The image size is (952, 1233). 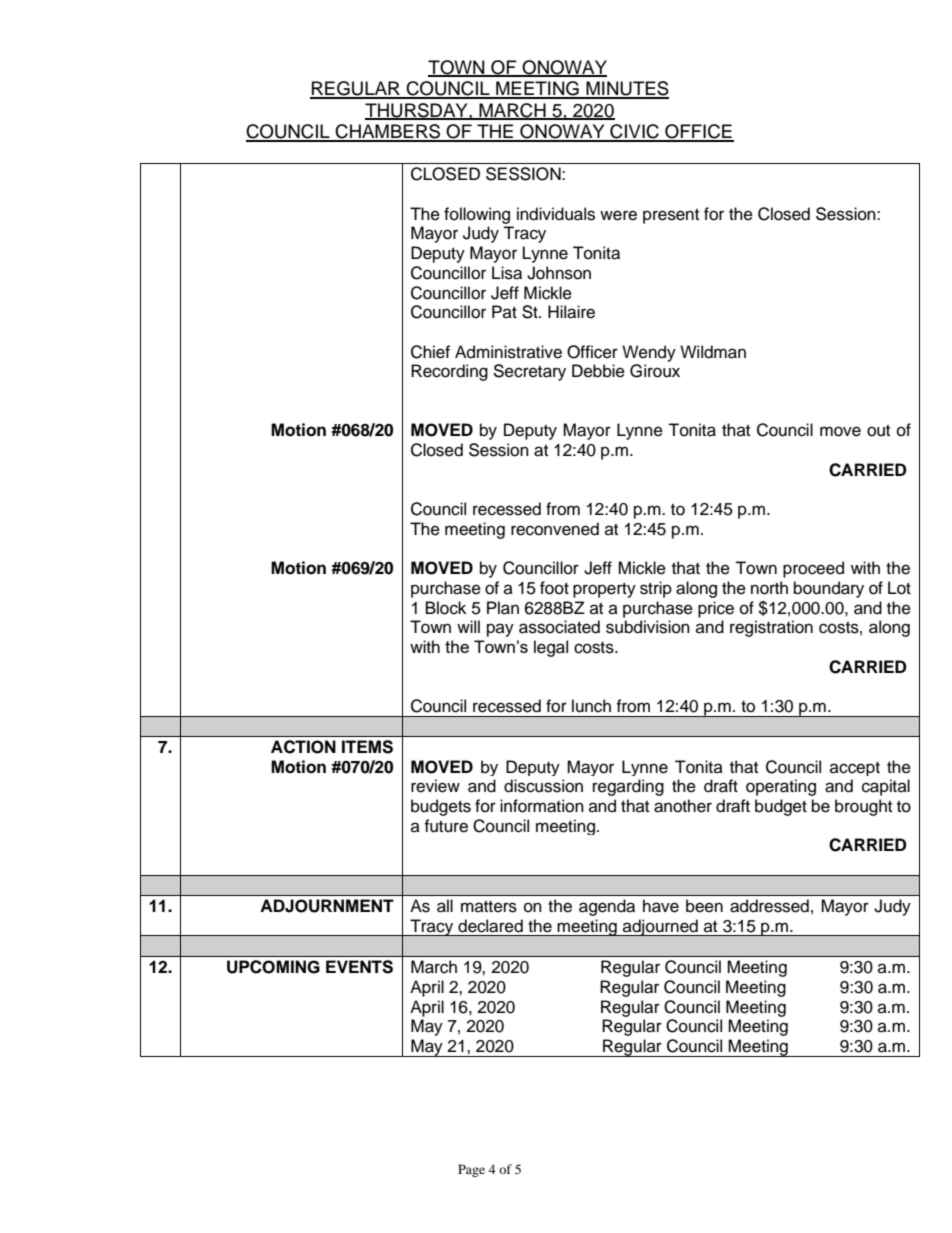 What do you see at coordinates (634, 132) in the page?
I see `CIVIC` at bounding box center [634, 132].
